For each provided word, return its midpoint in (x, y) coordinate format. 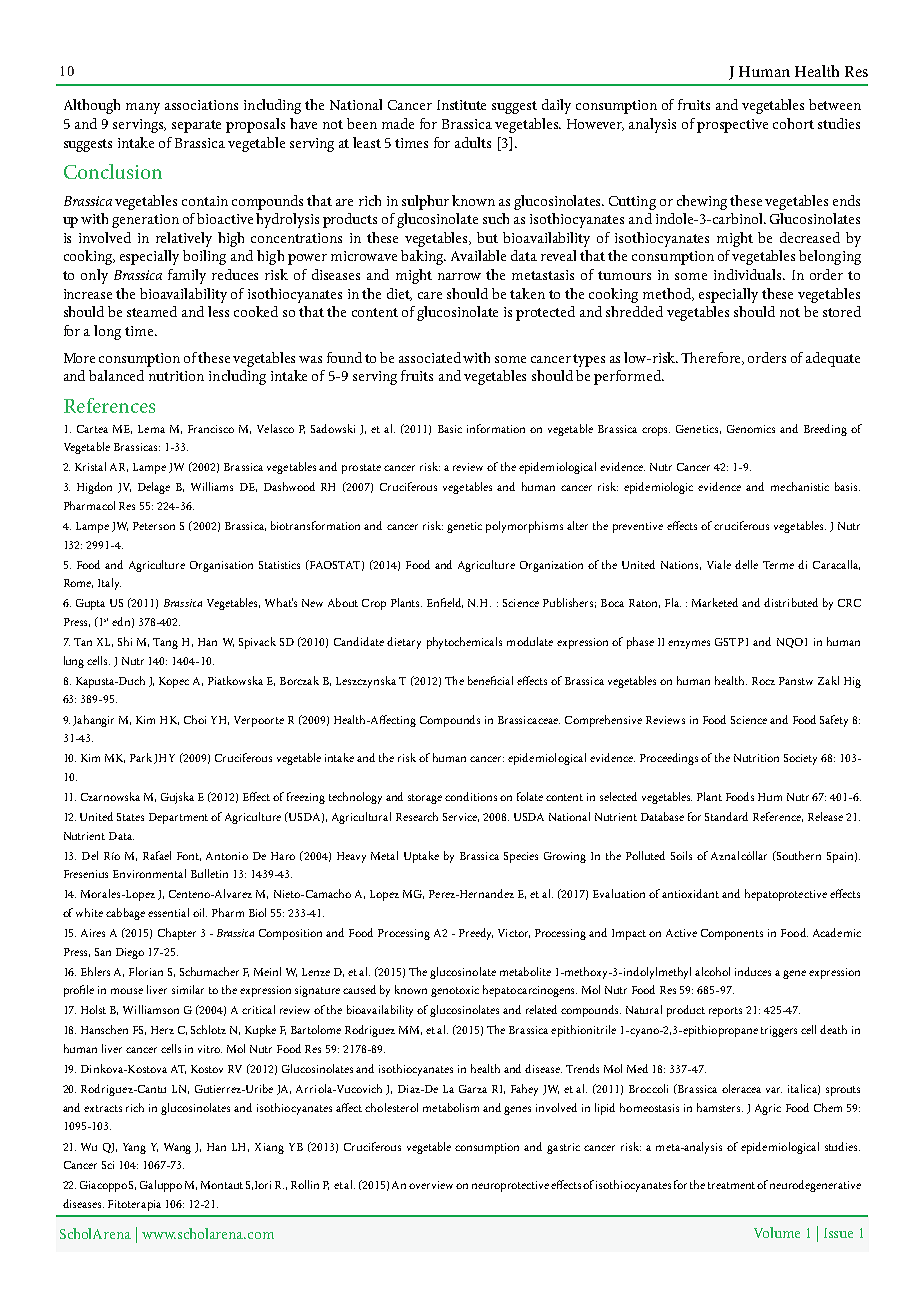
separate (196, 126)
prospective (732, 126)
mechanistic (800, 486)
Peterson (154, 526)
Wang (177, 1148)
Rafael (157, 855)
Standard (726, 816)
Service (461, 817)
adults (473, 142)
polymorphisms (524, 527)
